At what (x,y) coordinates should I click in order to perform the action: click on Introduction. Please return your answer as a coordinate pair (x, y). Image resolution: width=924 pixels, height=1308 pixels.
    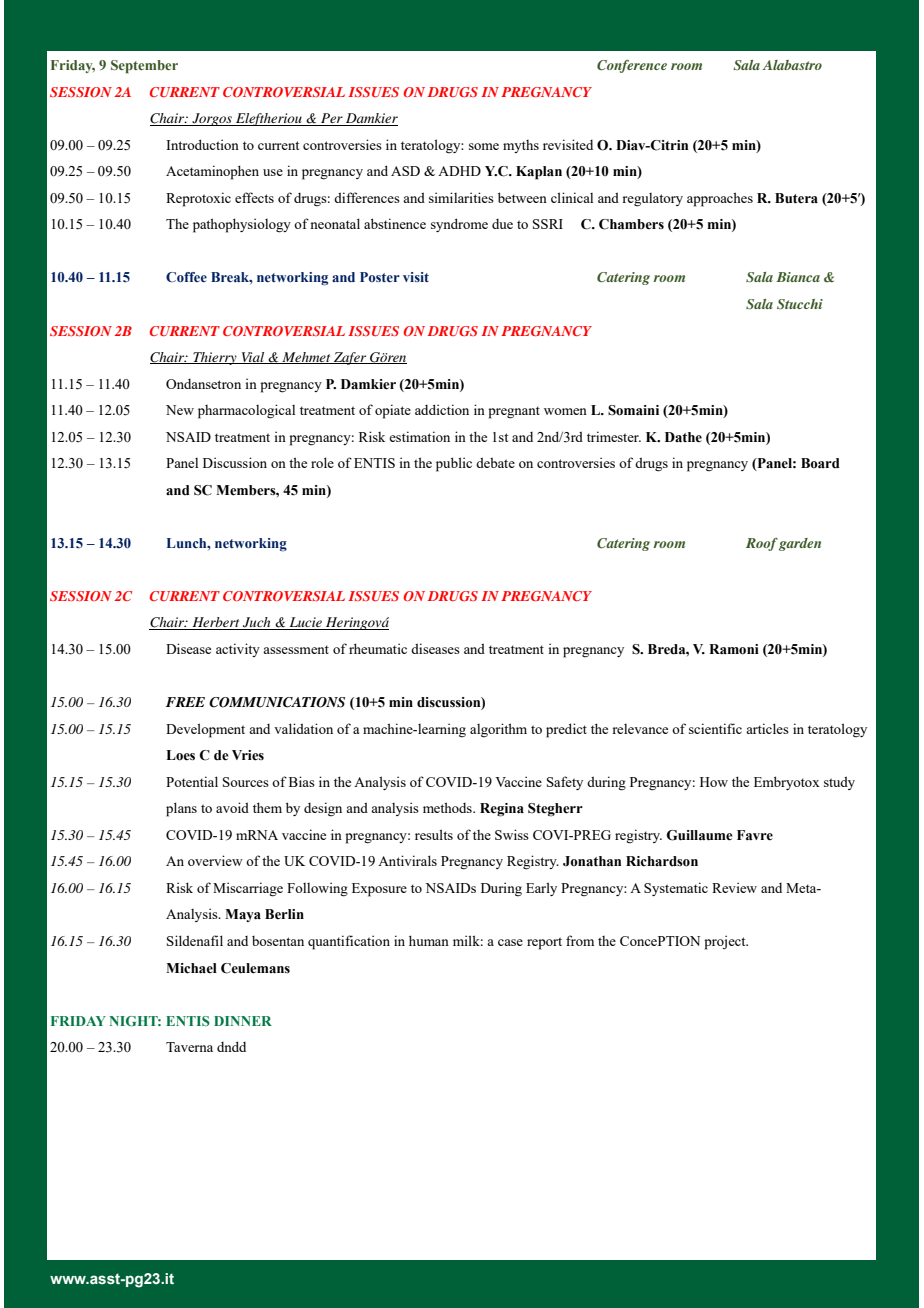
    Looking at the image, I should click on (202, 144).
